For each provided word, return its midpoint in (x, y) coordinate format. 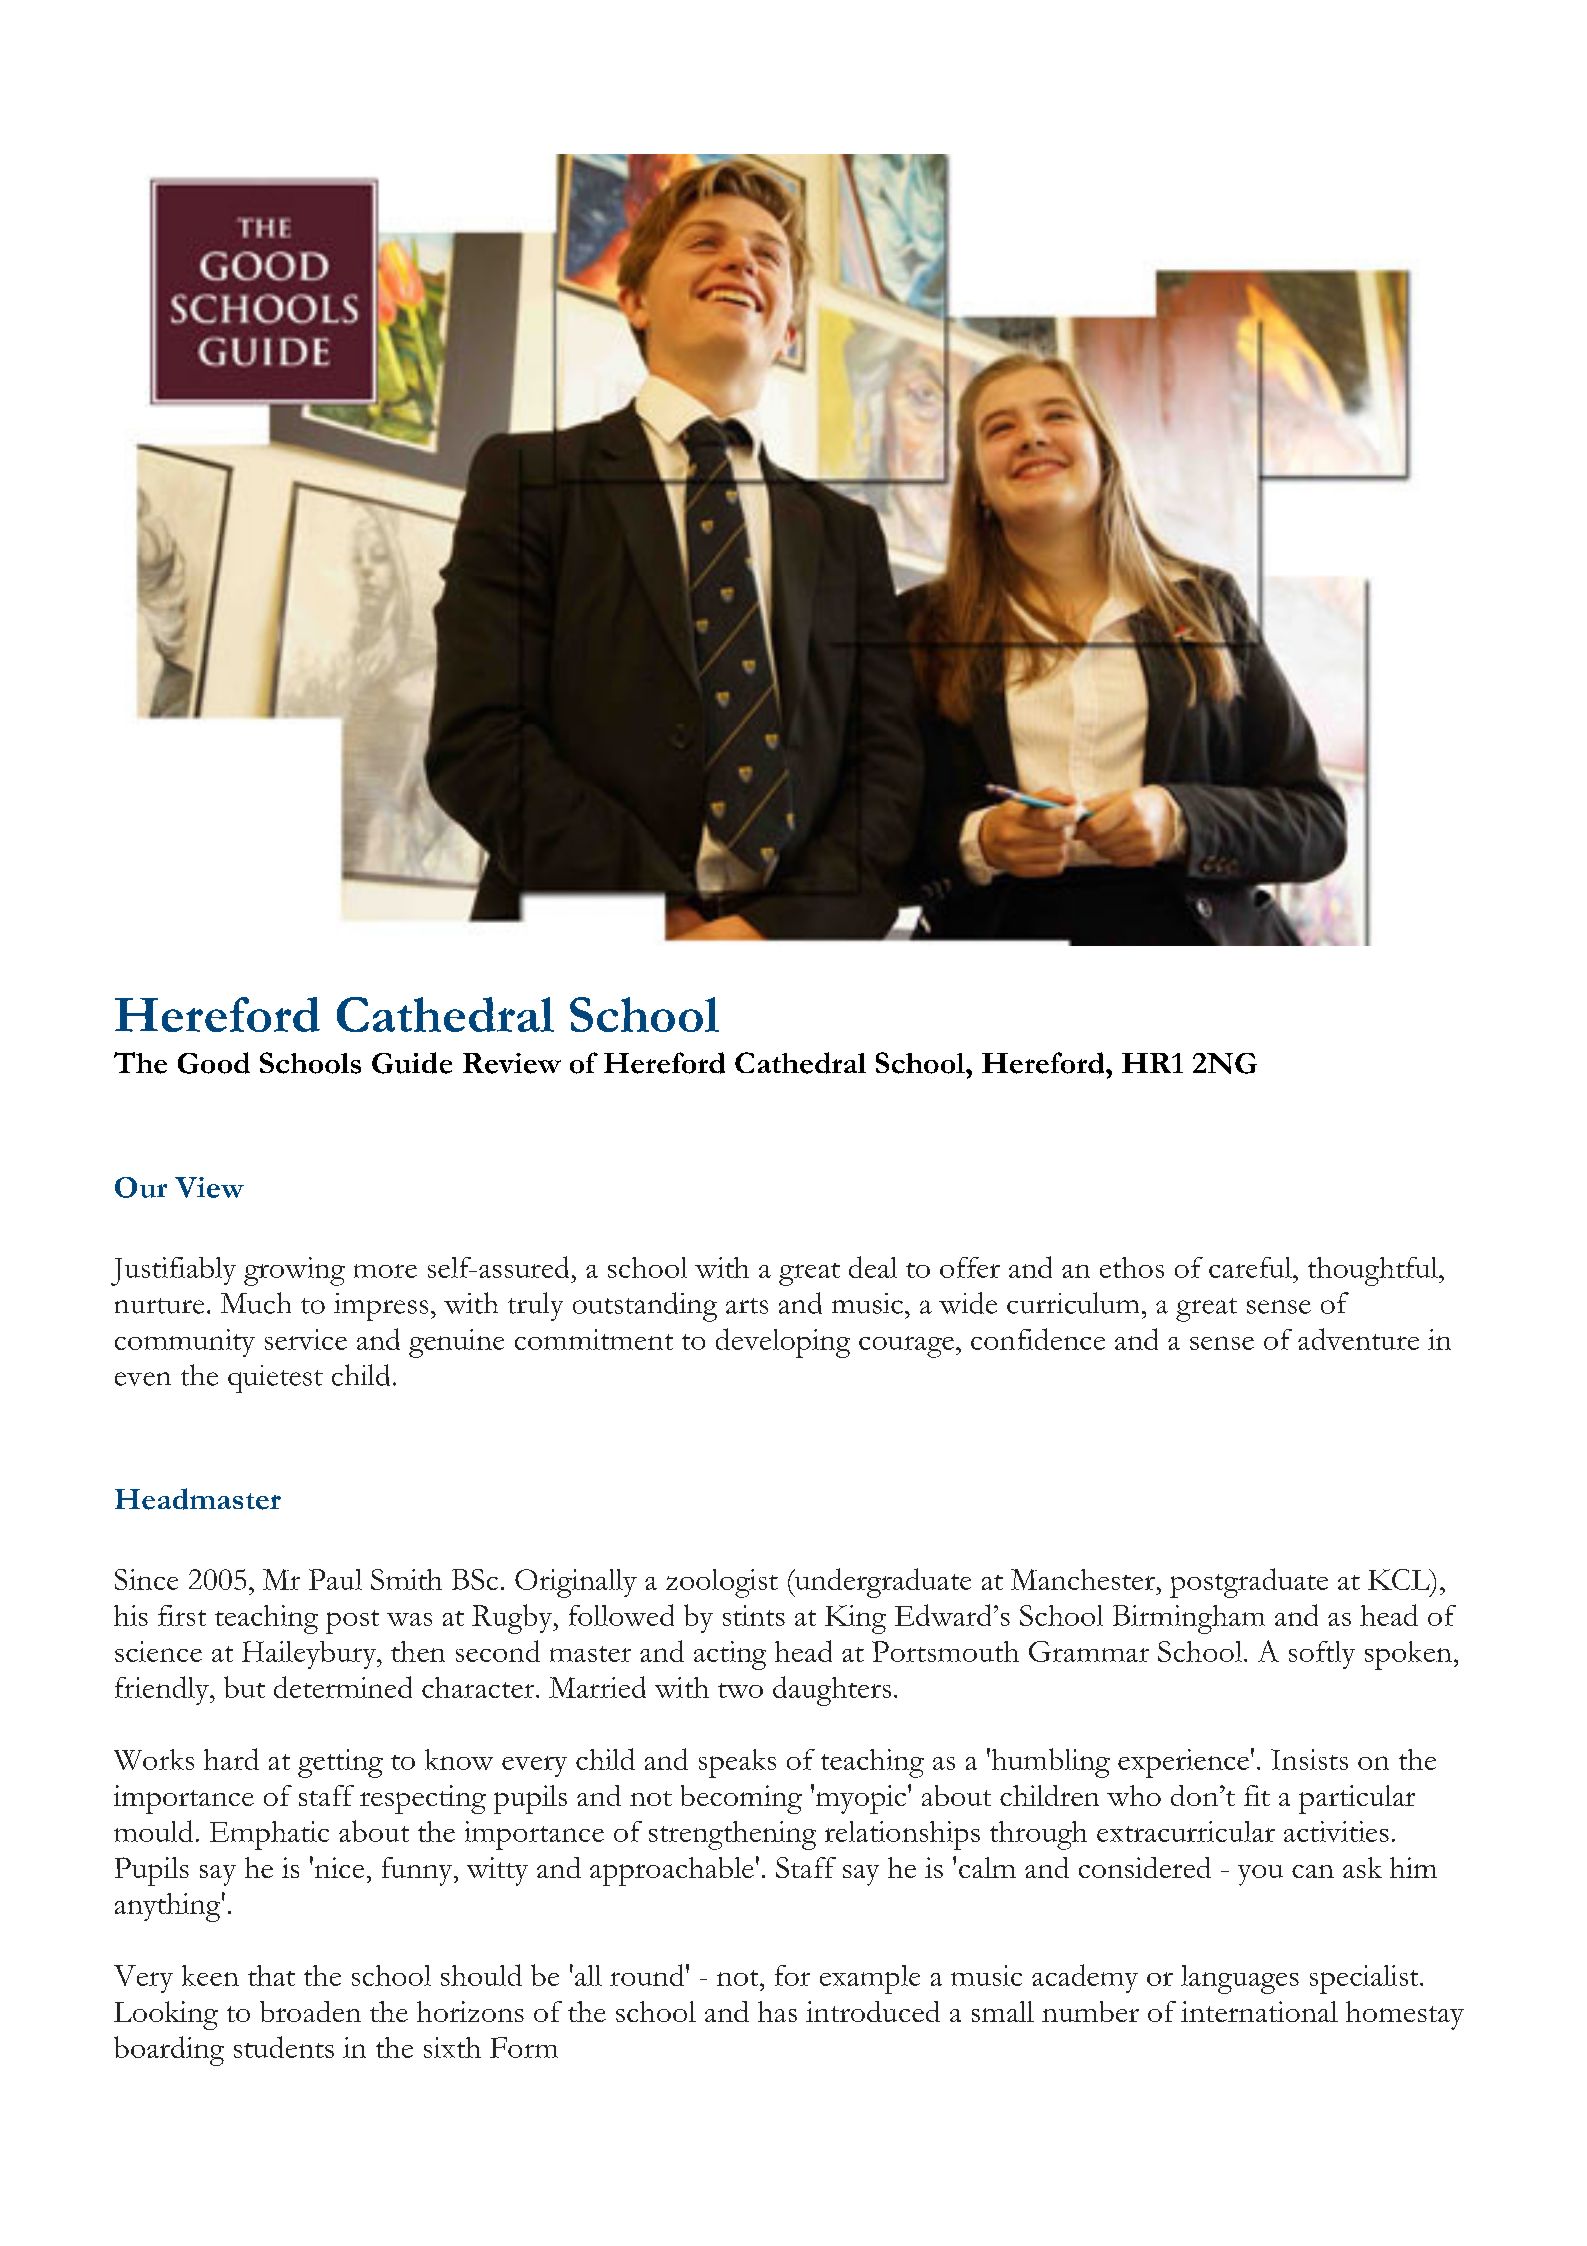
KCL (1400, 1579)
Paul (335, 1579)
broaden (310, 2011)
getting (340, 1763)
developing (783, 1343)
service (306, 1339)
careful (1251, 1267)
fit (1257, 1795)
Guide (412, 1063)
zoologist (722, 1583)
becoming (741, 1799)
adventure (1358, 1339)
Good (214, 1063)
